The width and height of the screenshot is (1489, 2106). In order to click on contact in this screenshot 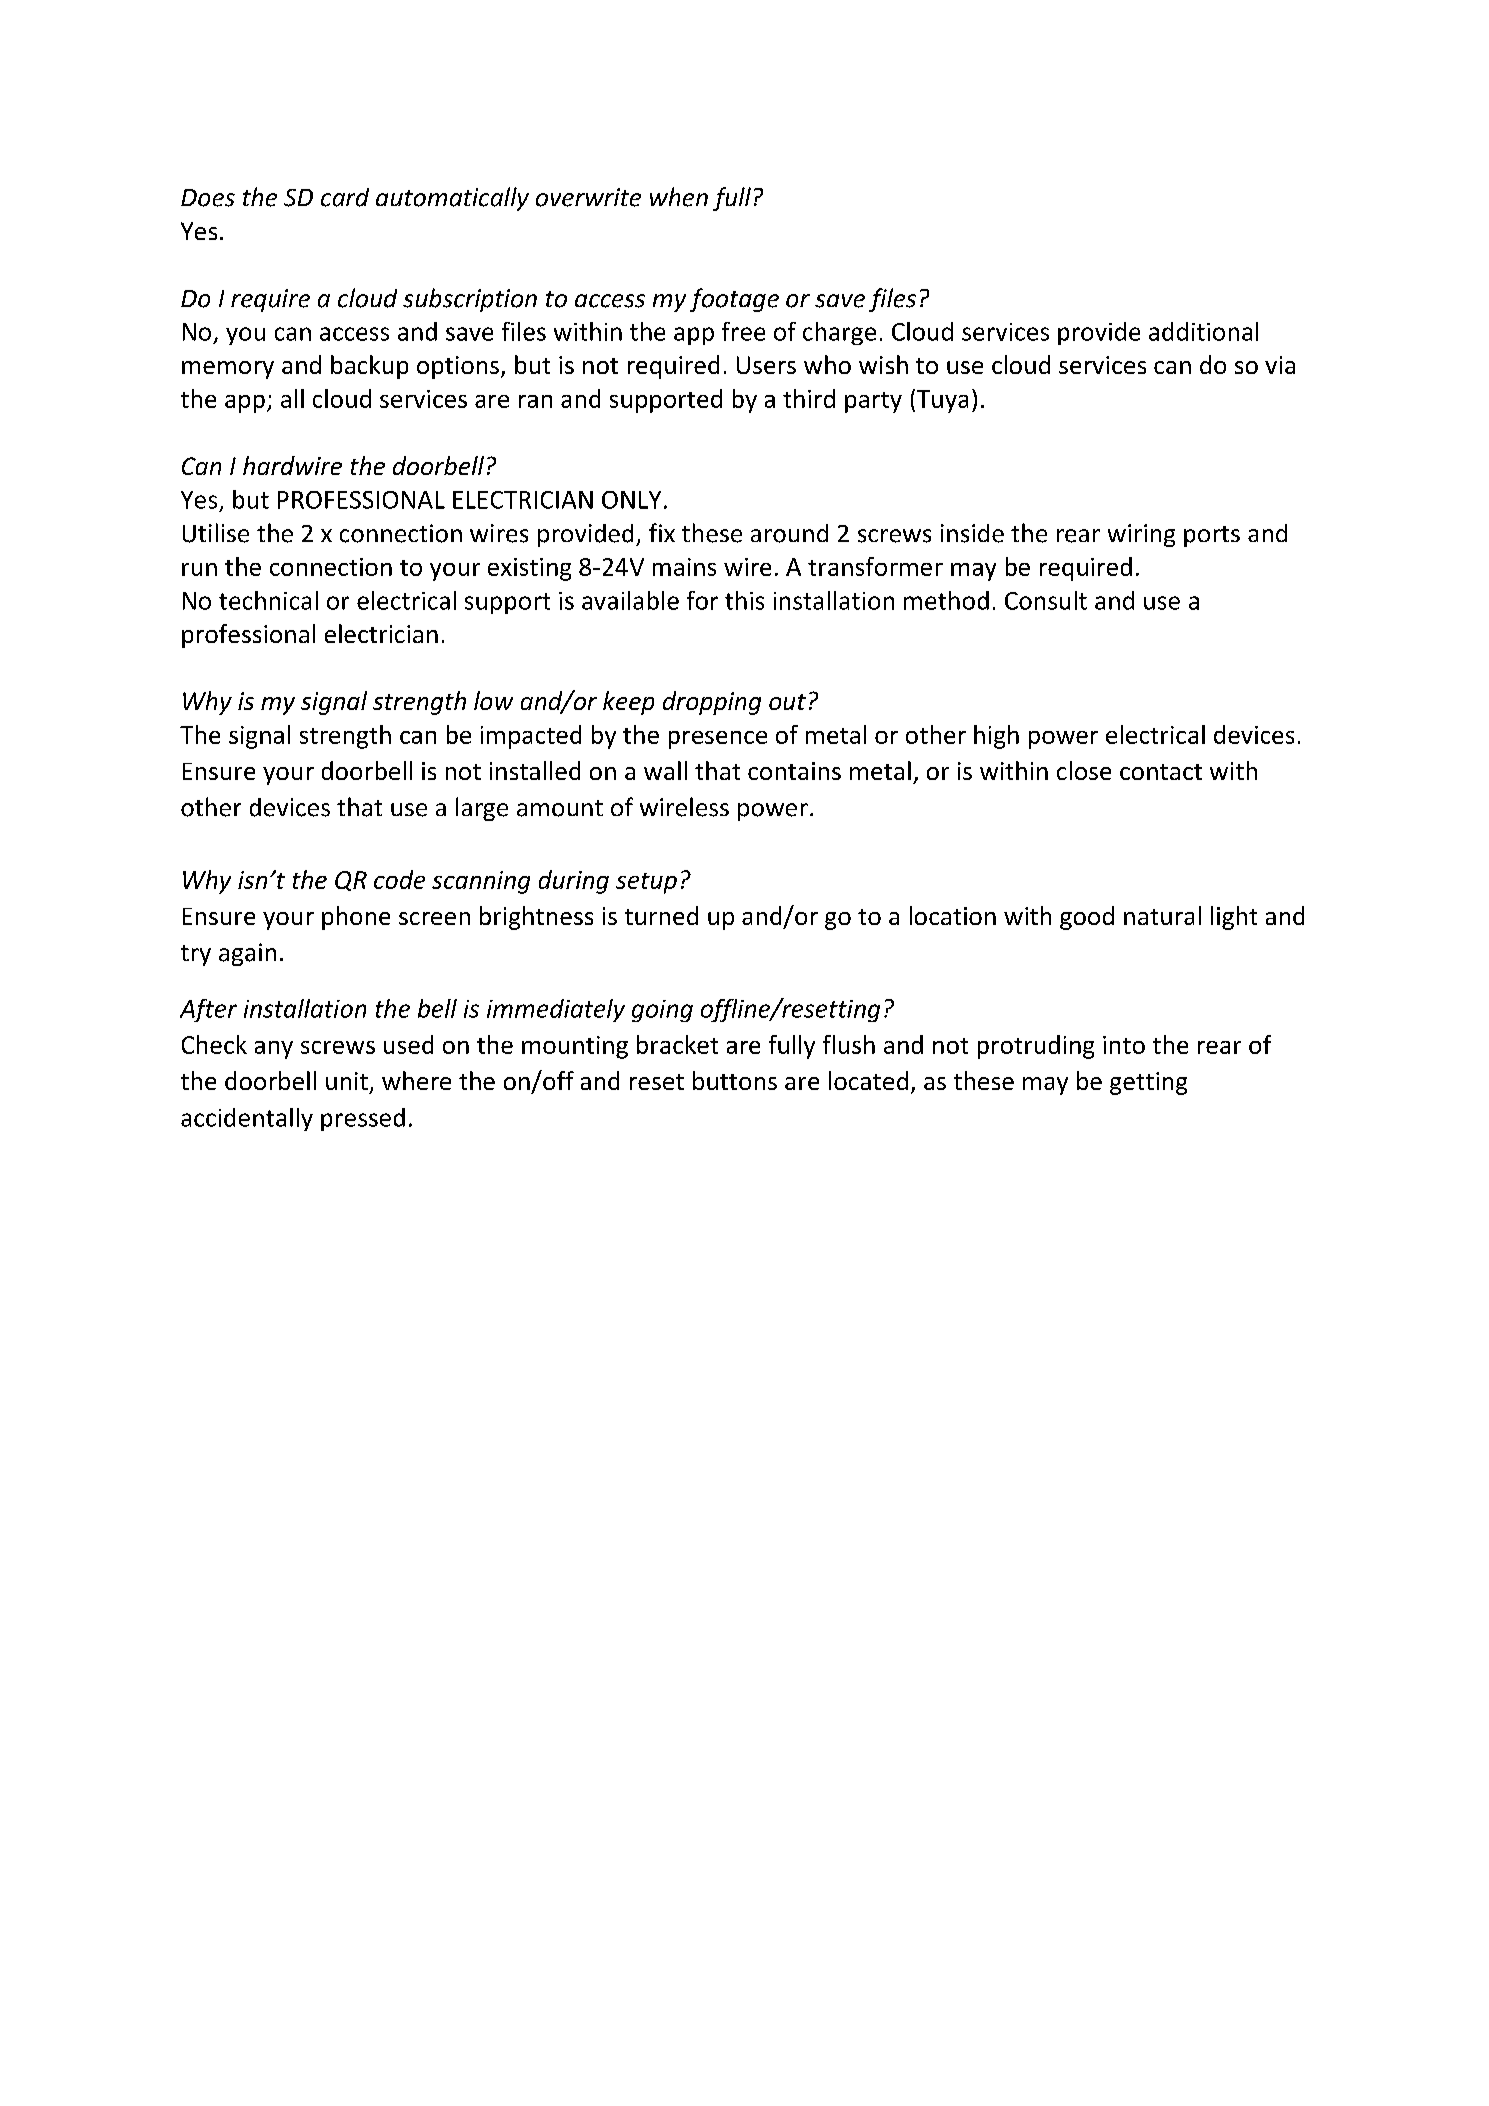, I will do `click(1161, 772)`.
